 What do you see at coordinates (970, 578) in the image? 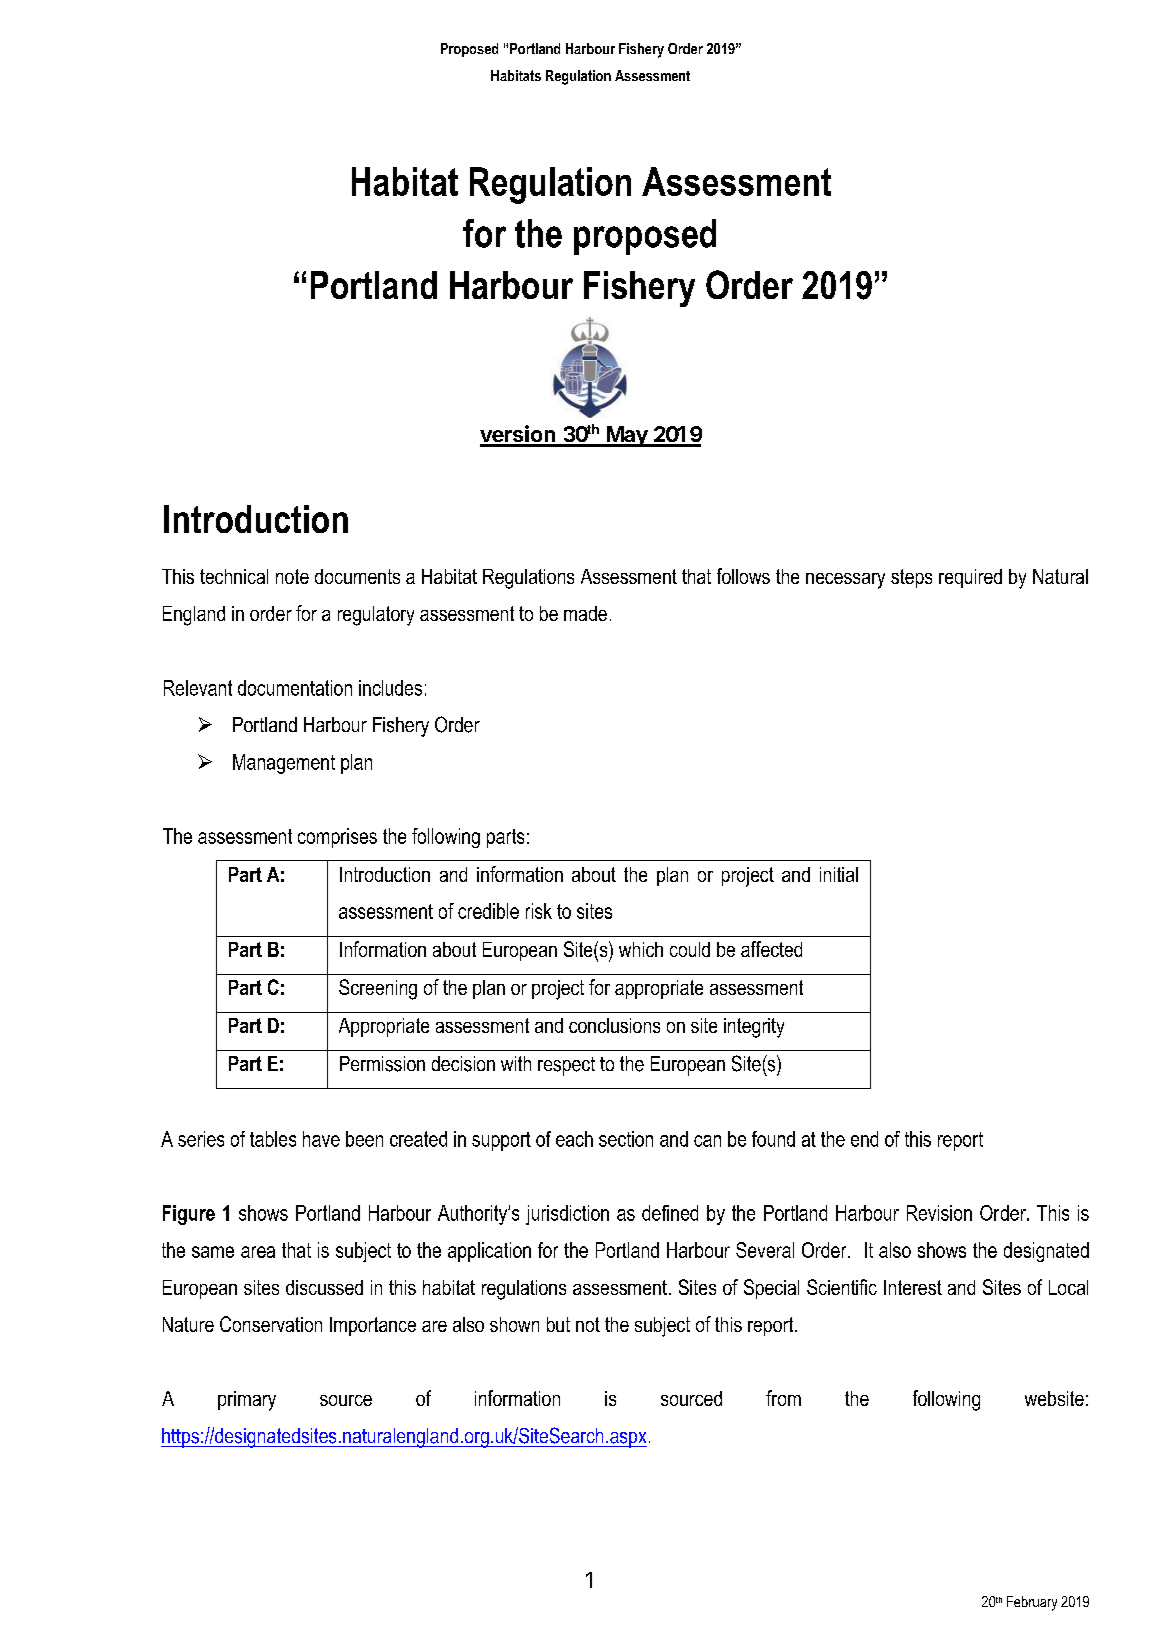
I see `required` at bounding box center [970, 578].
